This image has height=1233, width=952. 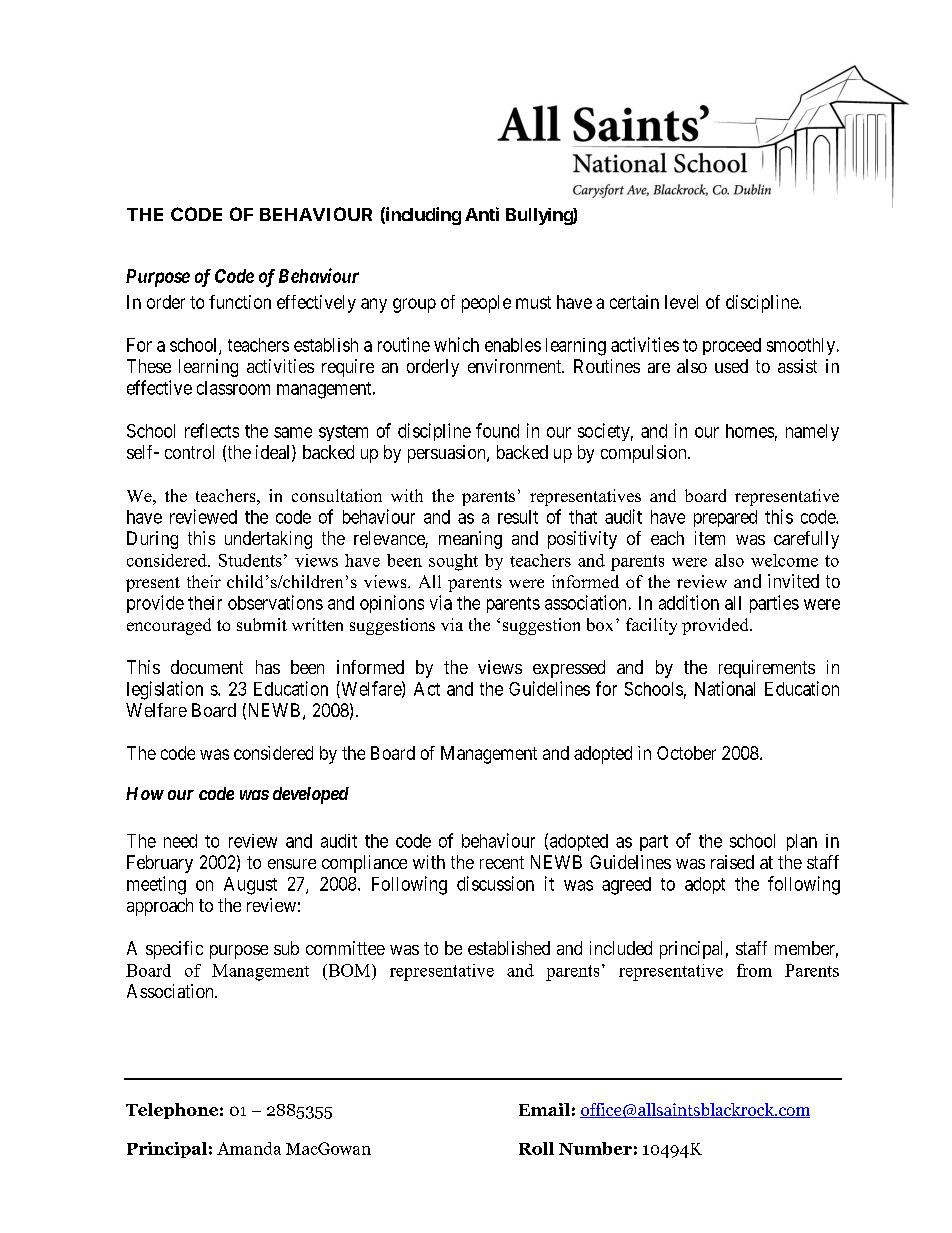 I want to click on level, so click(x=681, y=302).
